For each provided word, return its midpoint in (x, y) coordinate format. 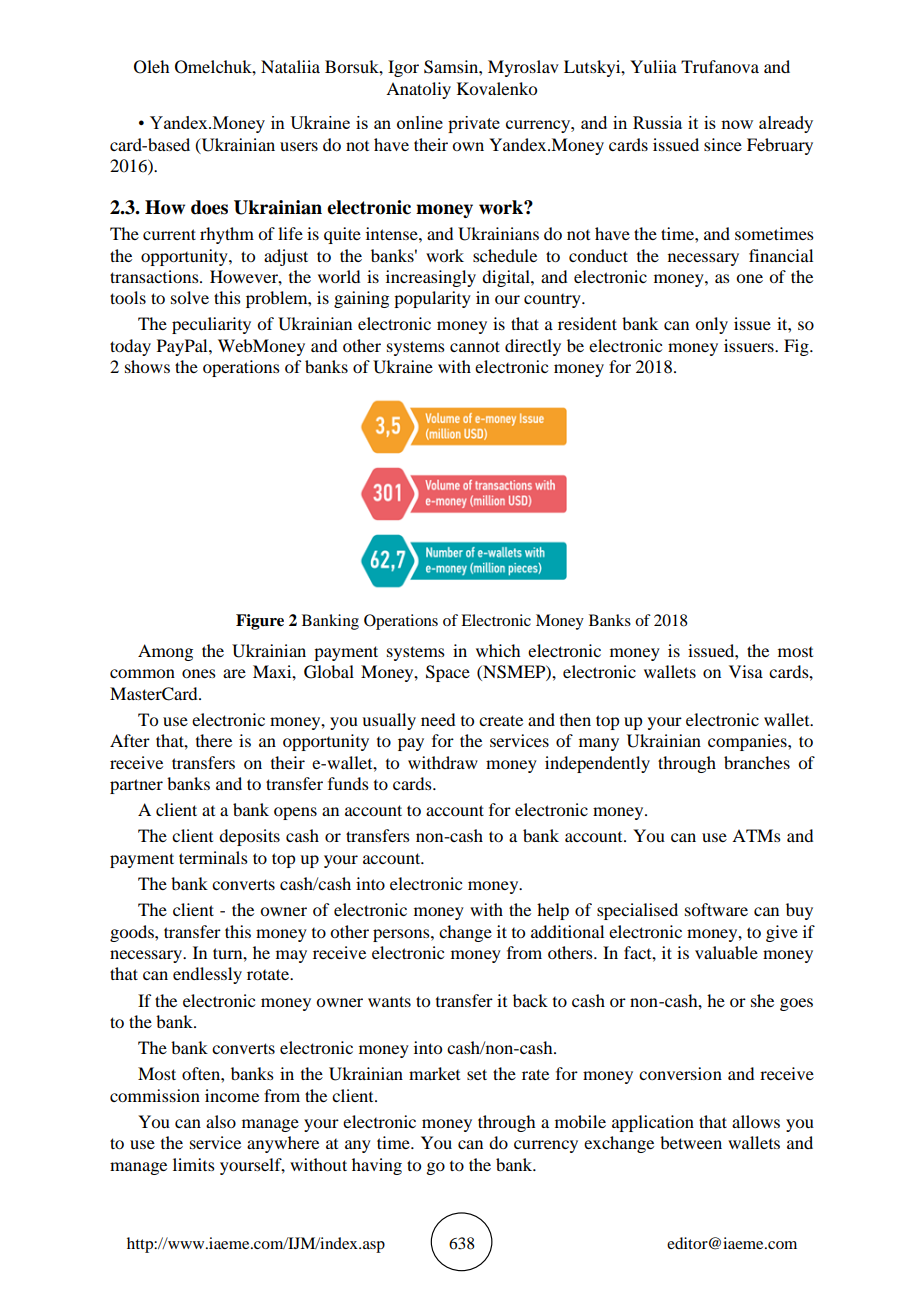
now (737, 124)
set (477, 1074)
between (691, 1142)
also (221, 1121)
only (711, 325)
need (438, 719)
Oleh (151, 67)
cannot (475, 346)
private (474, 124)
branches (757, 762)
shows (147, 366)
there (214, 740)
